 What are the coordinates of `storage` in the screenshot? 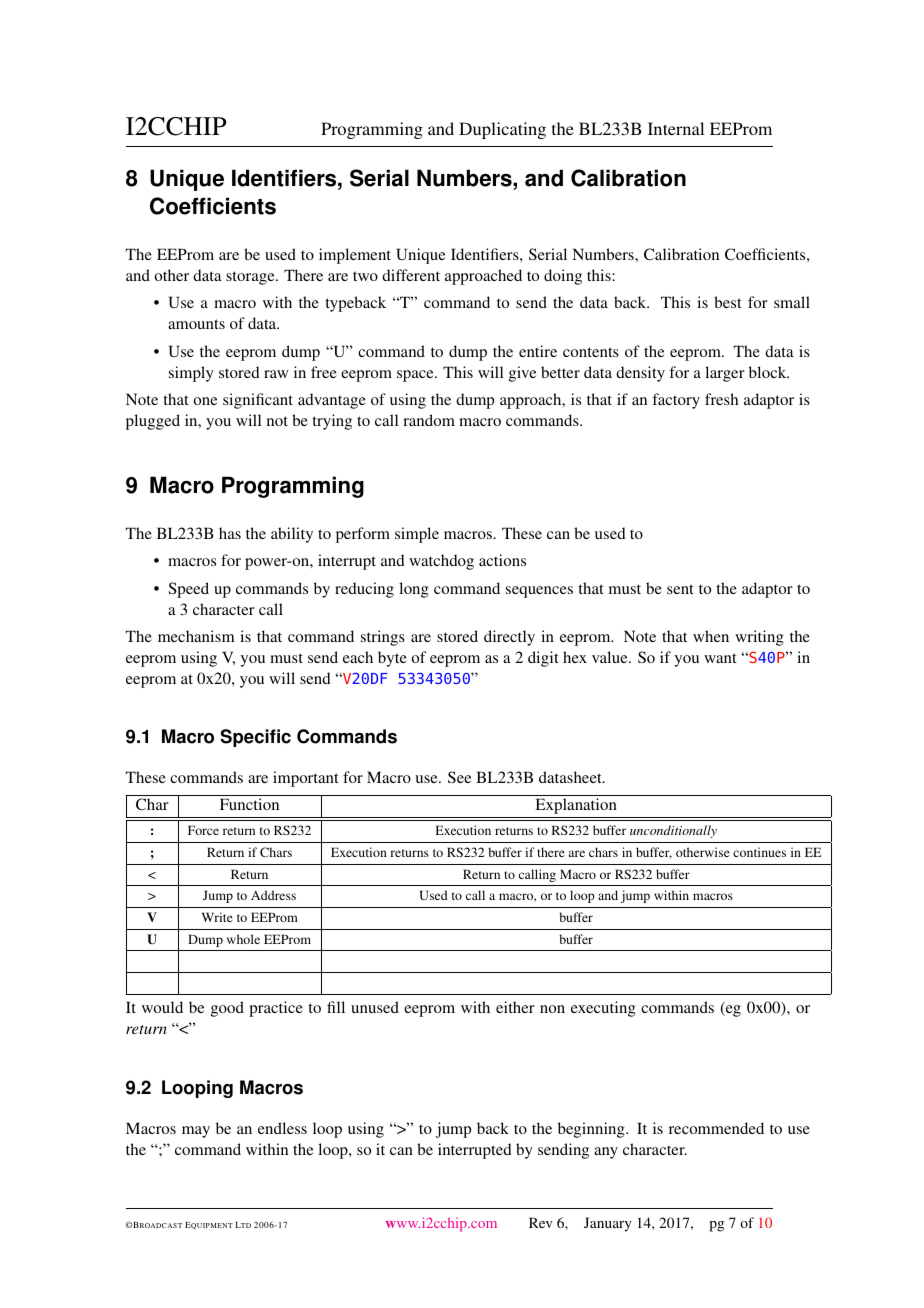 It's located at (251, 278).
